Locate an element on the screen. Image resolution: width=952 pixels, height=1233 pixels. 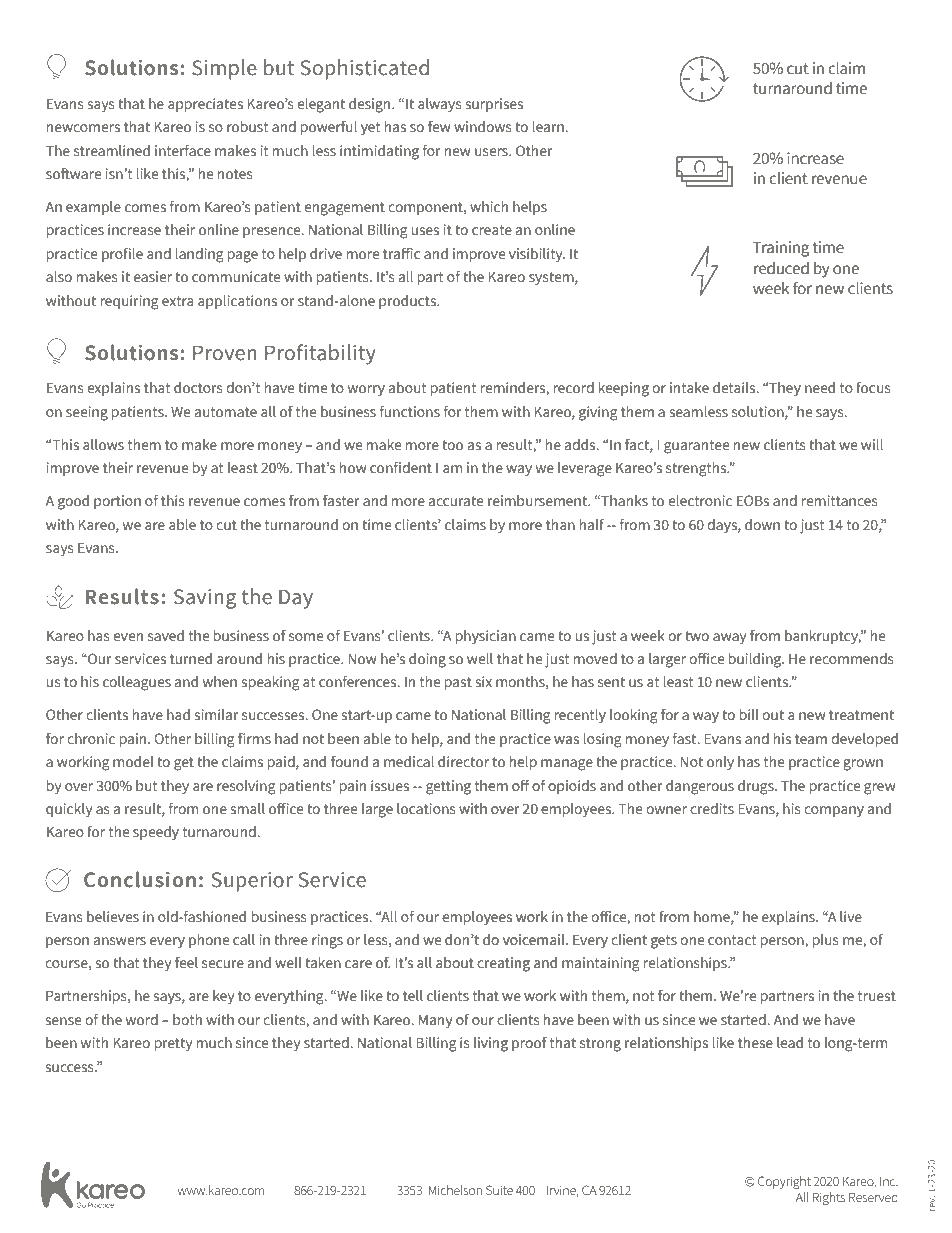
Training is located at coordinates (781, 249).
